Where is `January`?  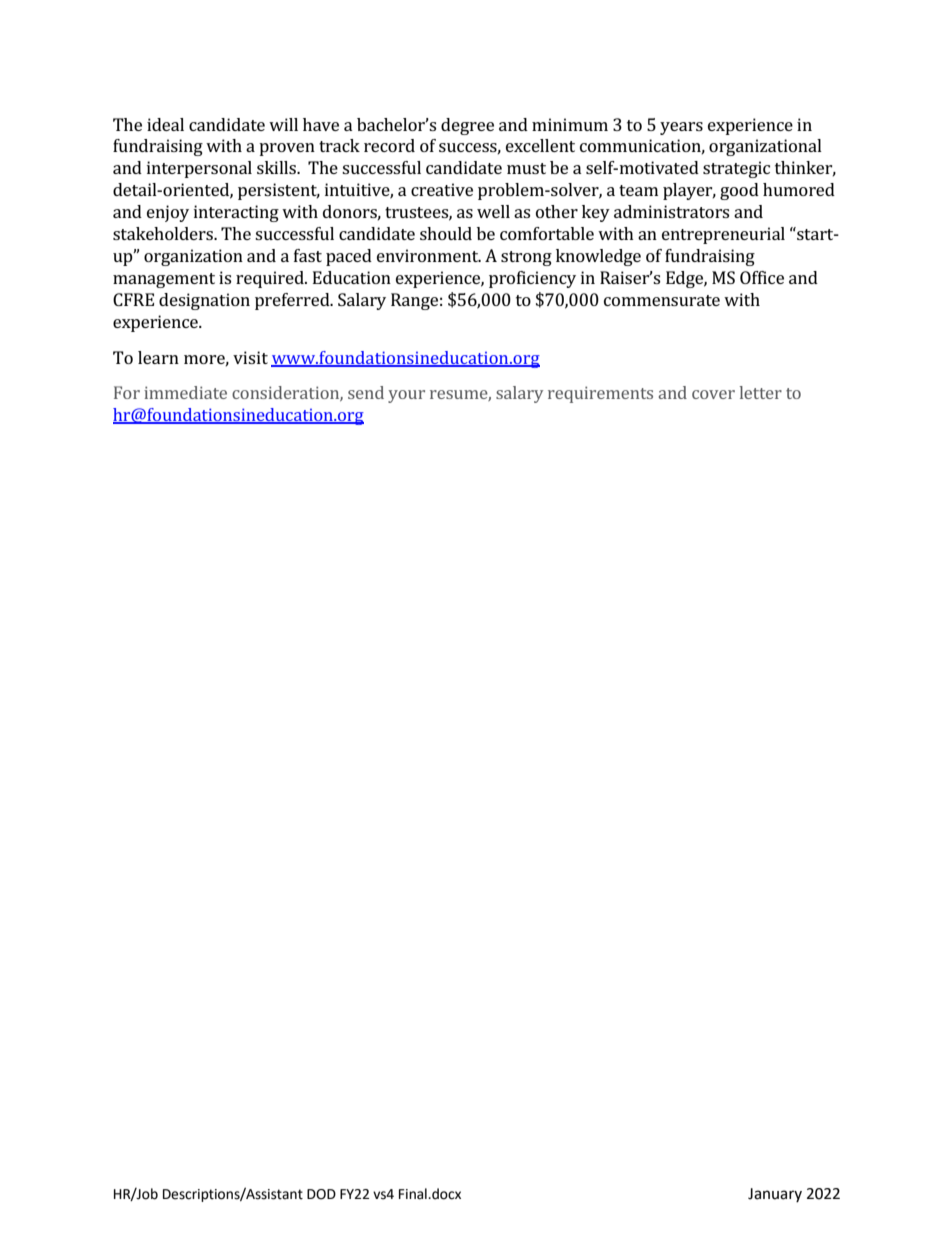 January is located at coordinates (775, 1195).
